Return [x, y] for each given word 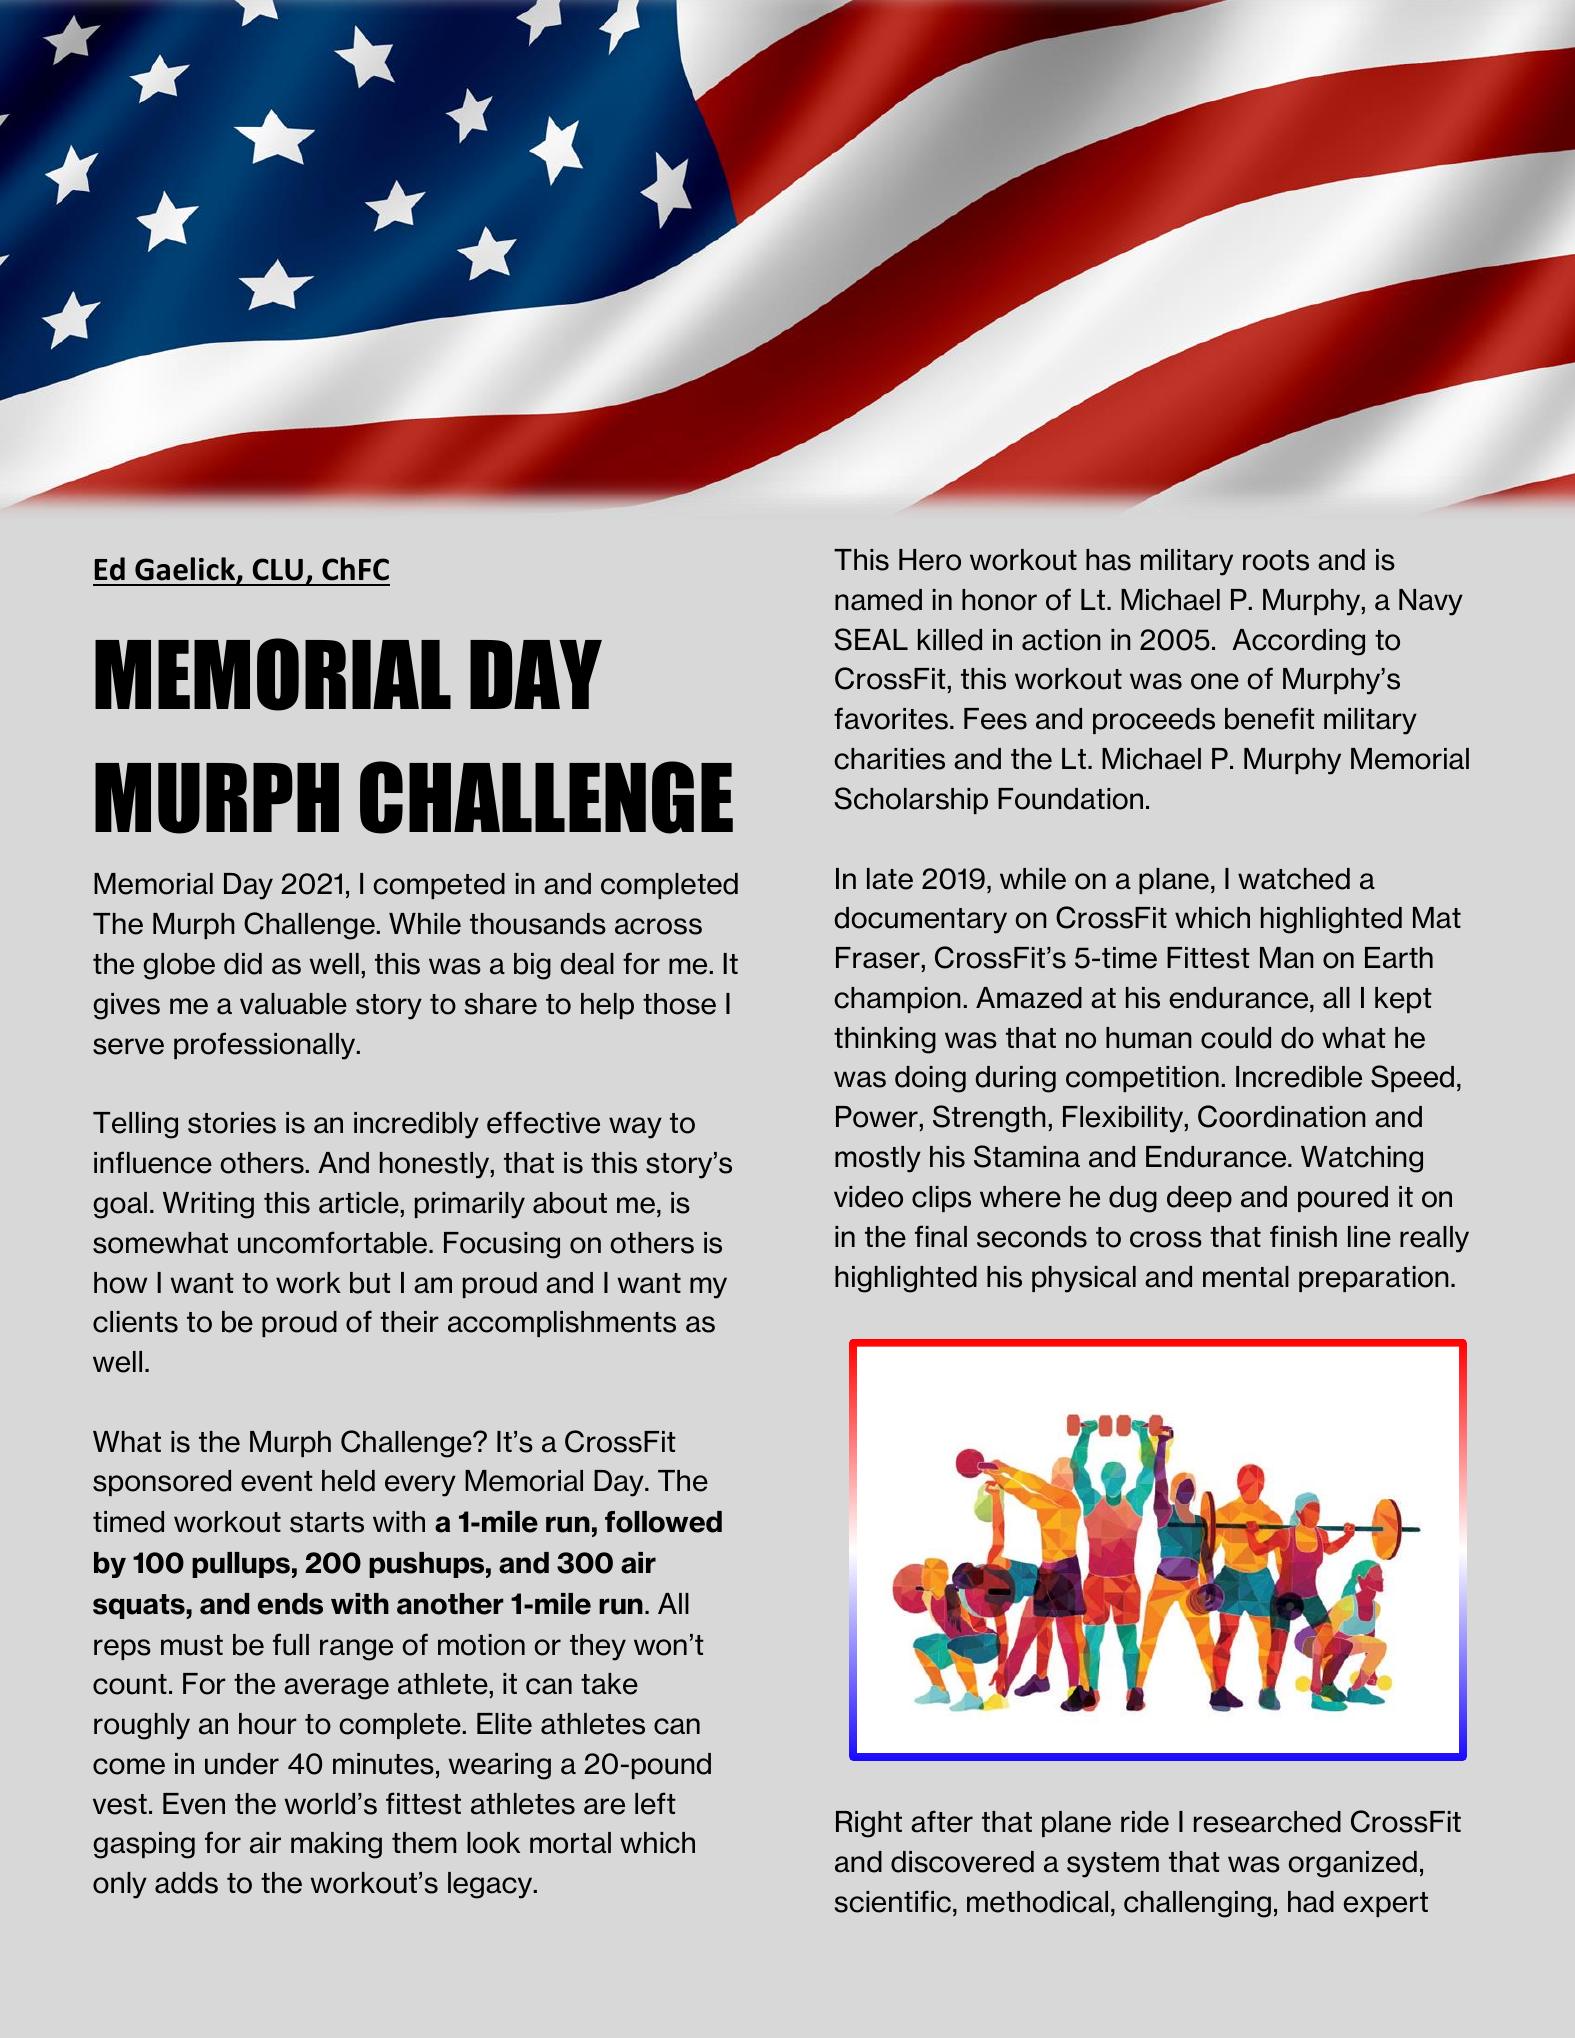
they [598, 1647]
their [409, 1322]
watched [1294, 879]
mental [1246, 1277]
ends [290, 1604]
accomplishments [562, 1324]
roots [1276, 560]
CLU [278, 569]
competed [439, 886]
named [878, 600]
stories [232, 1123]
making [336, 1845]
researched [1267, 1822]
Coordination [1282, 1116]
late [890, 879]
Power [877, 1117]
